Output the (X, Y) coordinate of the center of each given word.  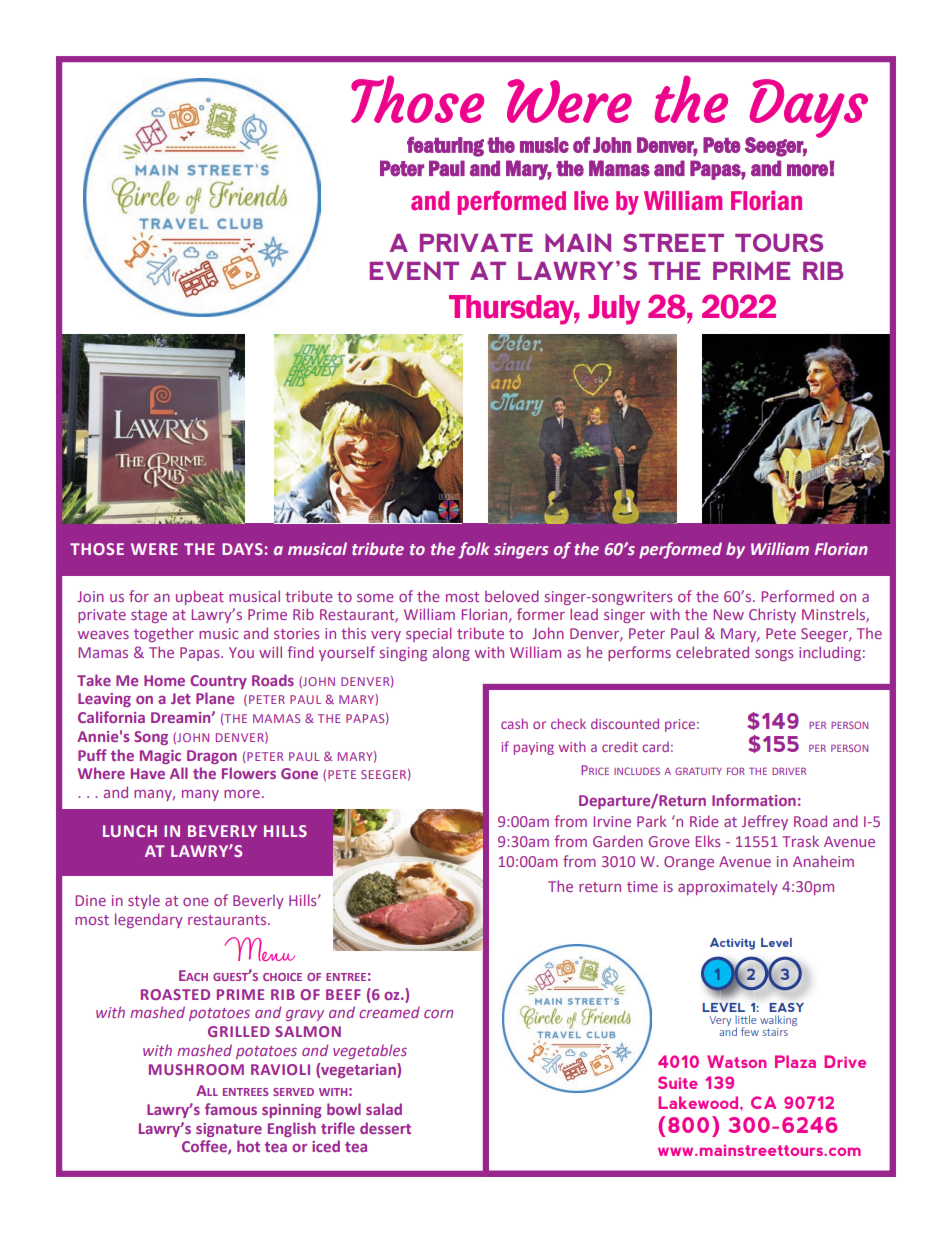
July (614, 310)
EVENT (414, 271)
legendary (149, 920)
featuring (445, 147)
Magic (160, 757)
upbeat (200, 597)
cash (514, 723)
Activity (732, 944)
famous (231, 1109)
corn (438, 1014)
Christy (772, 615)
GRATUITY (698, 771)
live (591, 201)
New (729, 614)
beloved (512, 596)
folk (474, 550)
